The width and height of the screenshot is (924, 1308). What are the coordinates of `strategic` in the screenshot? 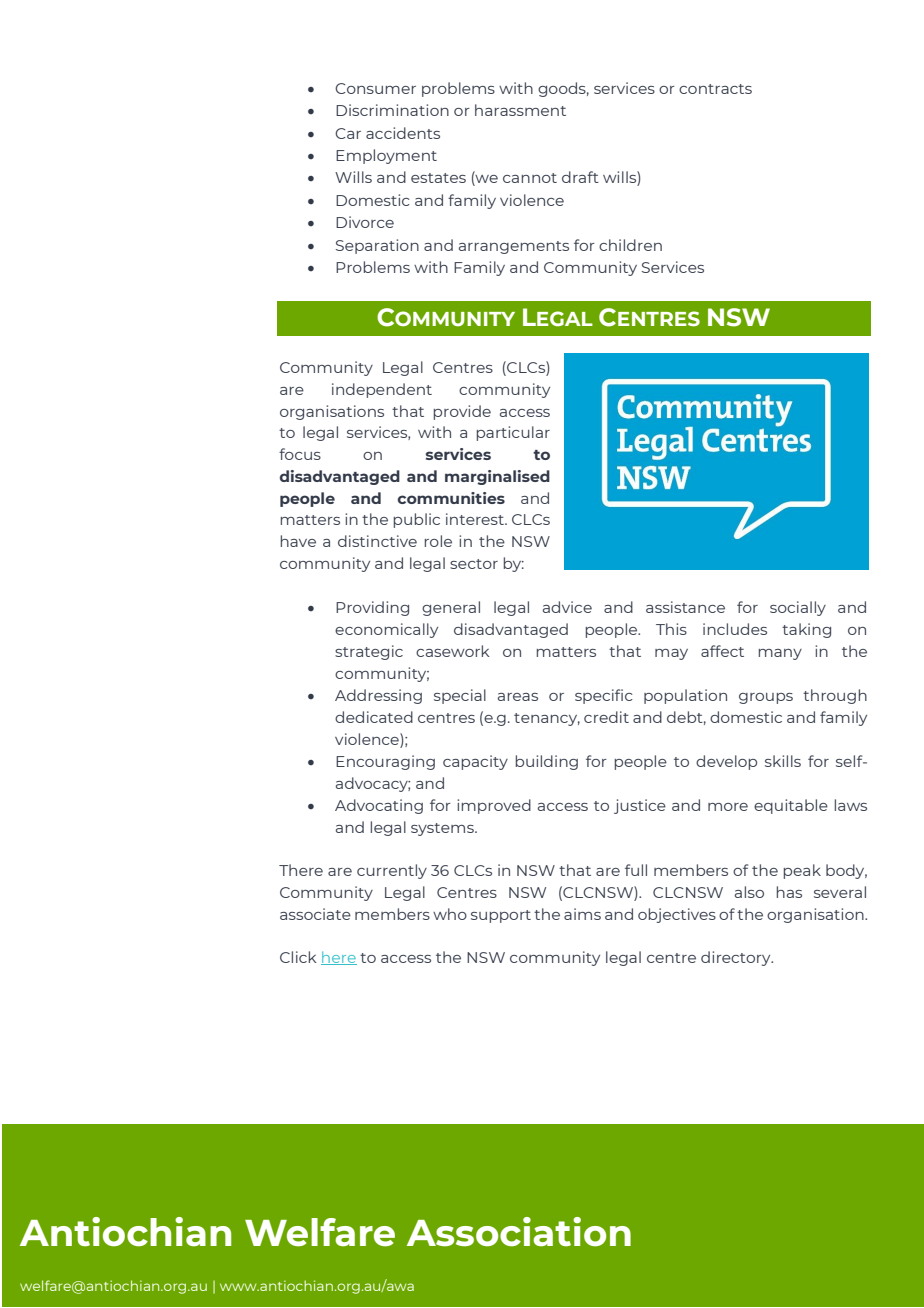 It's located at (369, 652).
